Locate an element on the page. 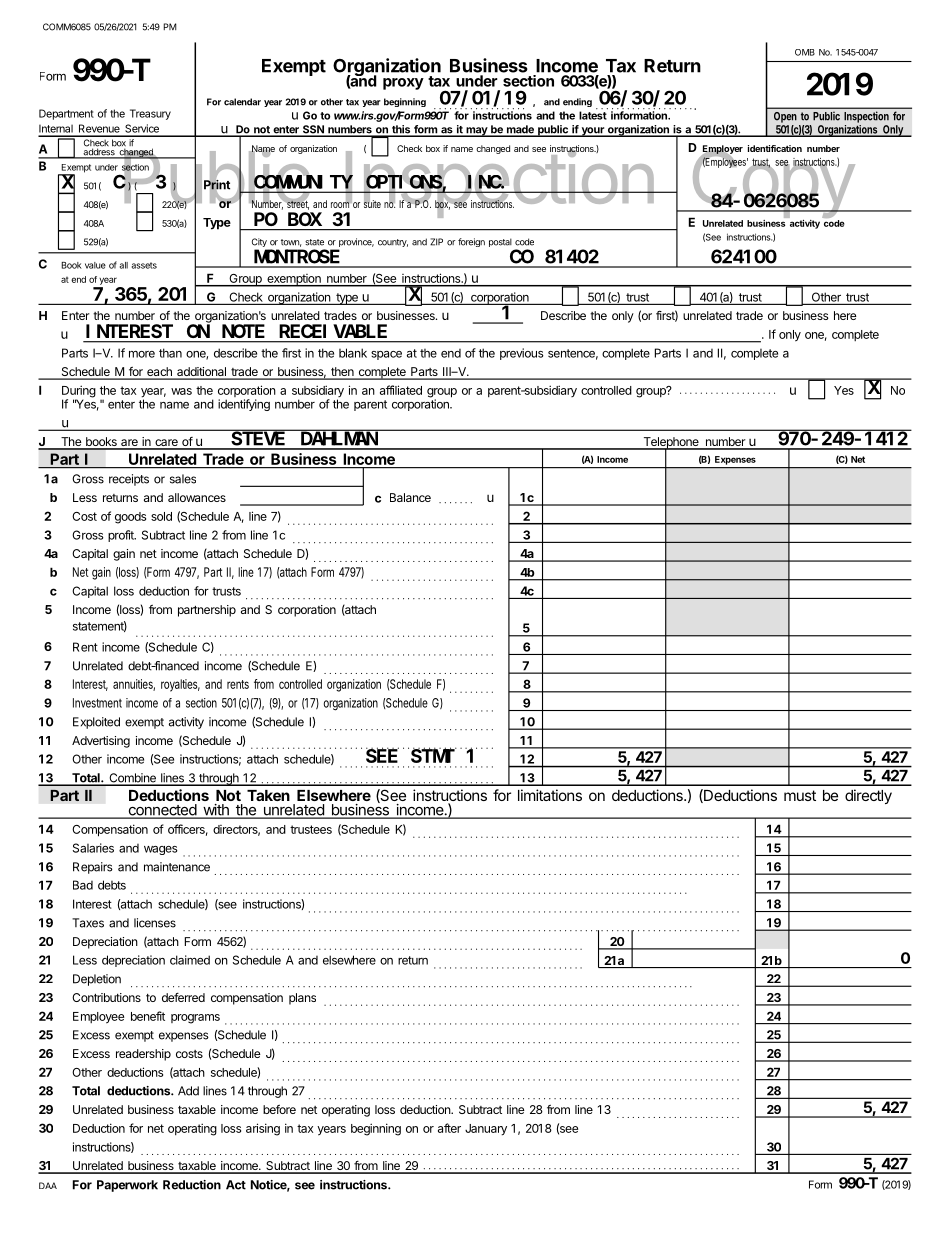 Image resolution: width=952 pixels, height=1233 pixels. Paperwork is located at coordinates (127, 1186).
